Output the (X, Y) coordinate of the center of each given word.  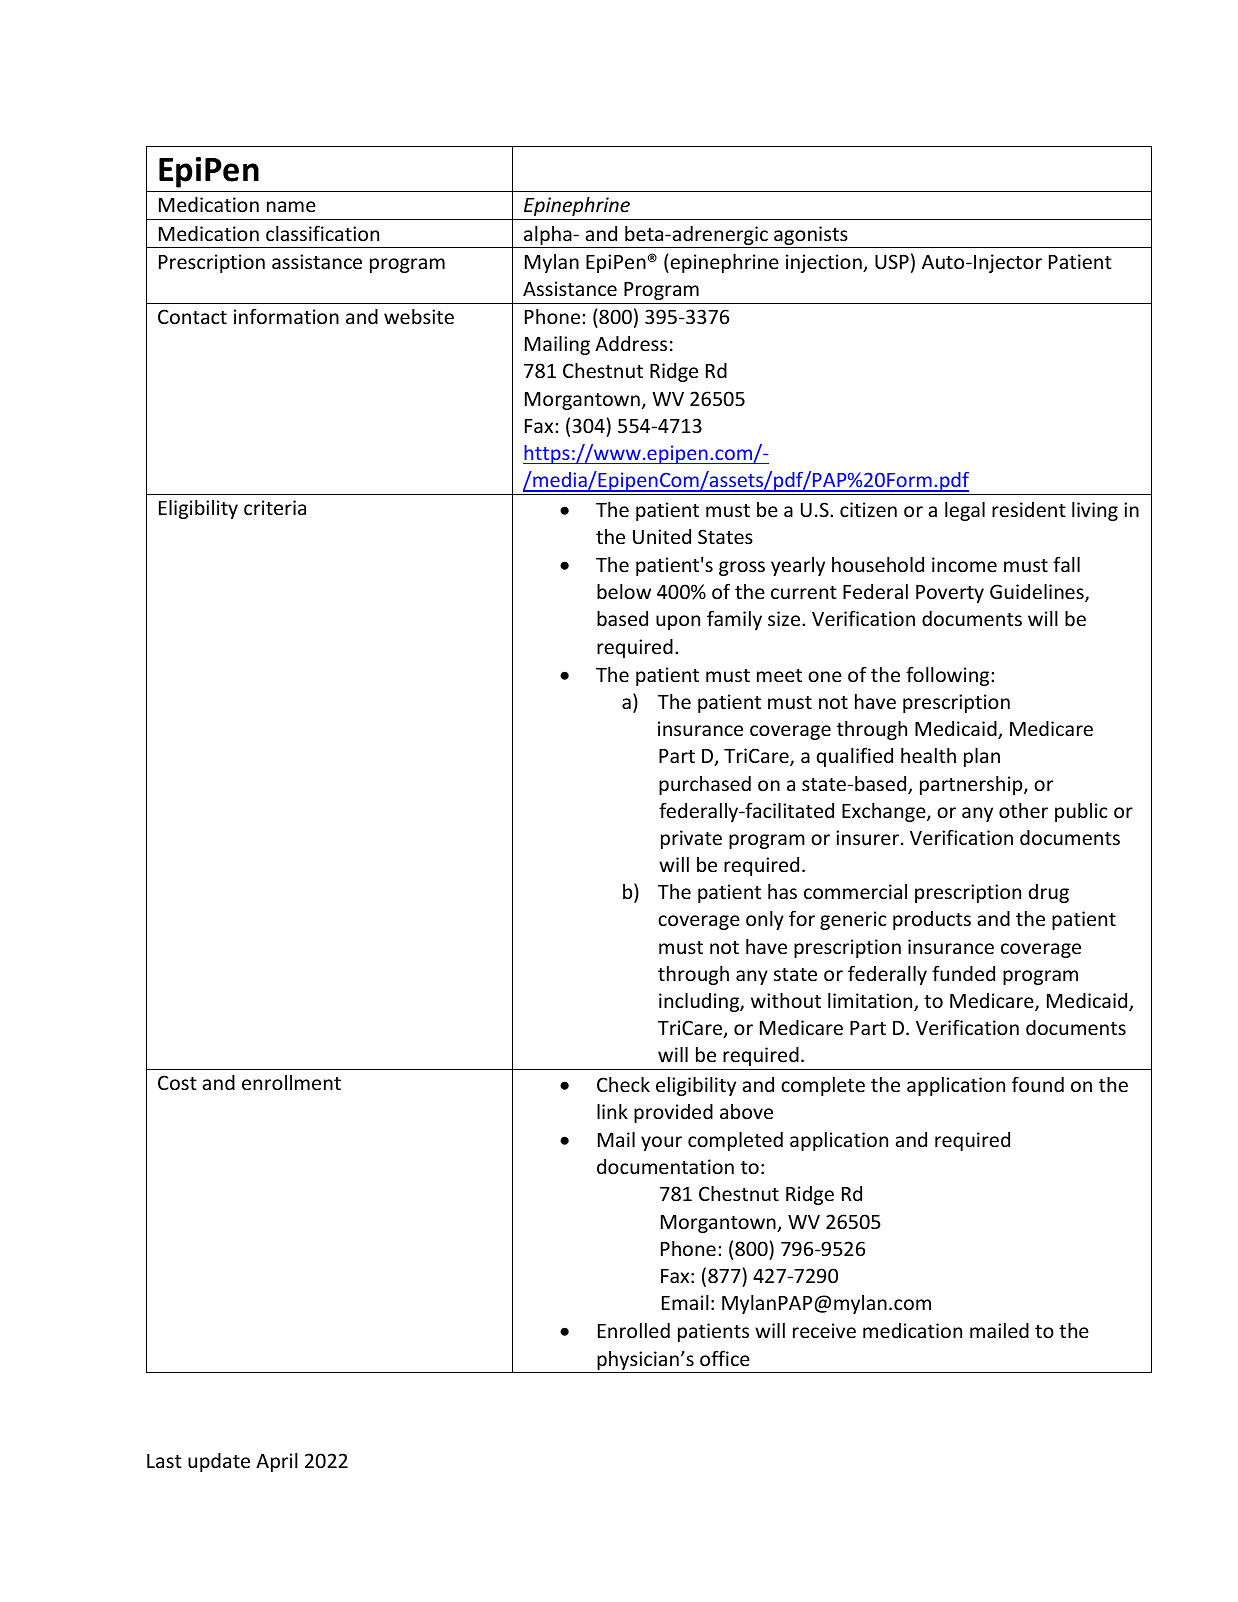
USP (892, 261)
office (725, 1358)
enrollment (291, 1082)
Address (631, 343)
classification (322, 233)
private (691, 839)
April (277, 1462)
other (1023, 810)
